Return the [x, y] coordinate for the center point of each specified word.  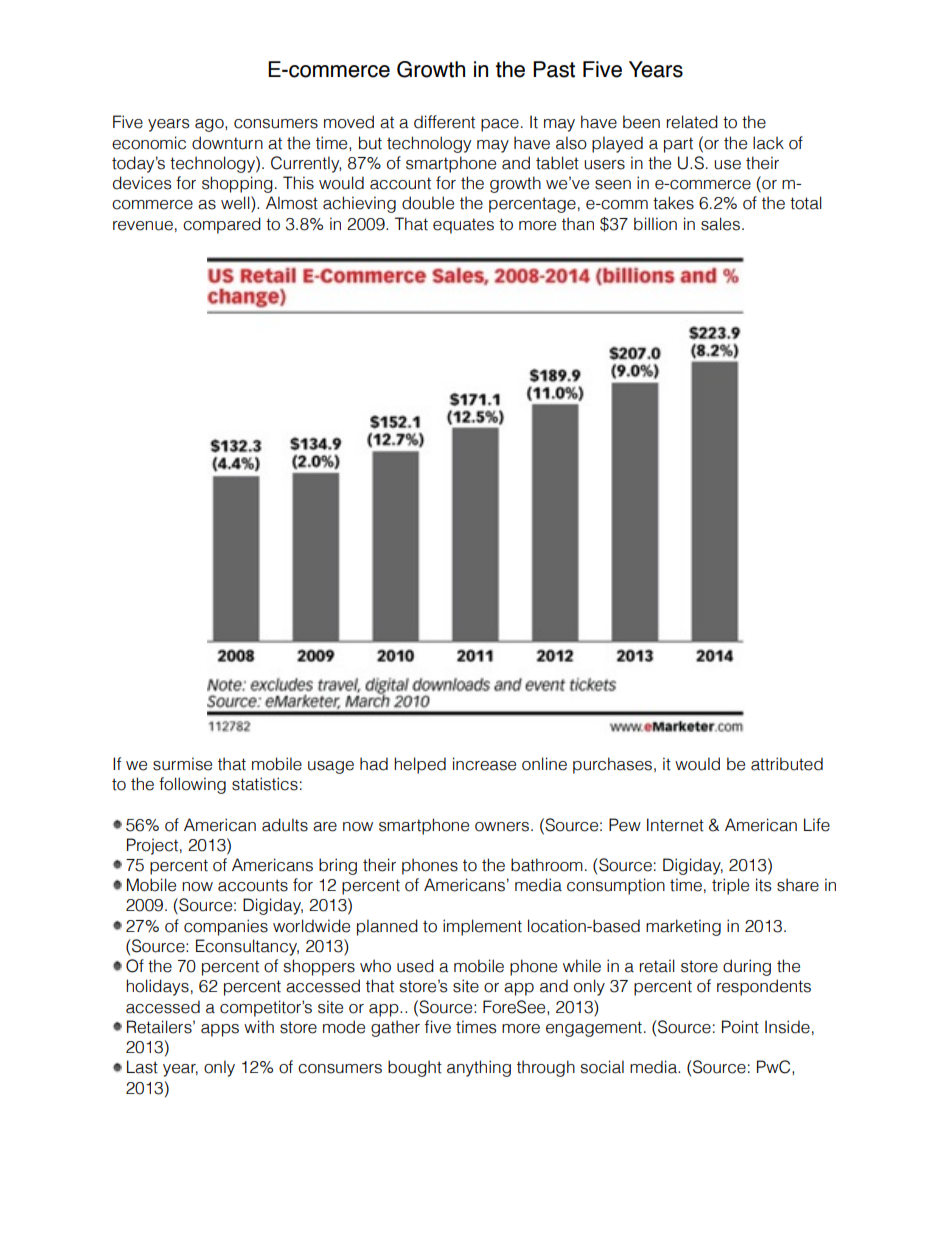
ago [210, 125]
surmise [182, 764]
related [692, 122]
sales [720, 224]
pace [500, 125]
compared [222, 225]
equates [463, 226]
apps [220, 1030]
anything [479, 1068]
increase [484, 764]
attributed [787, 764]
